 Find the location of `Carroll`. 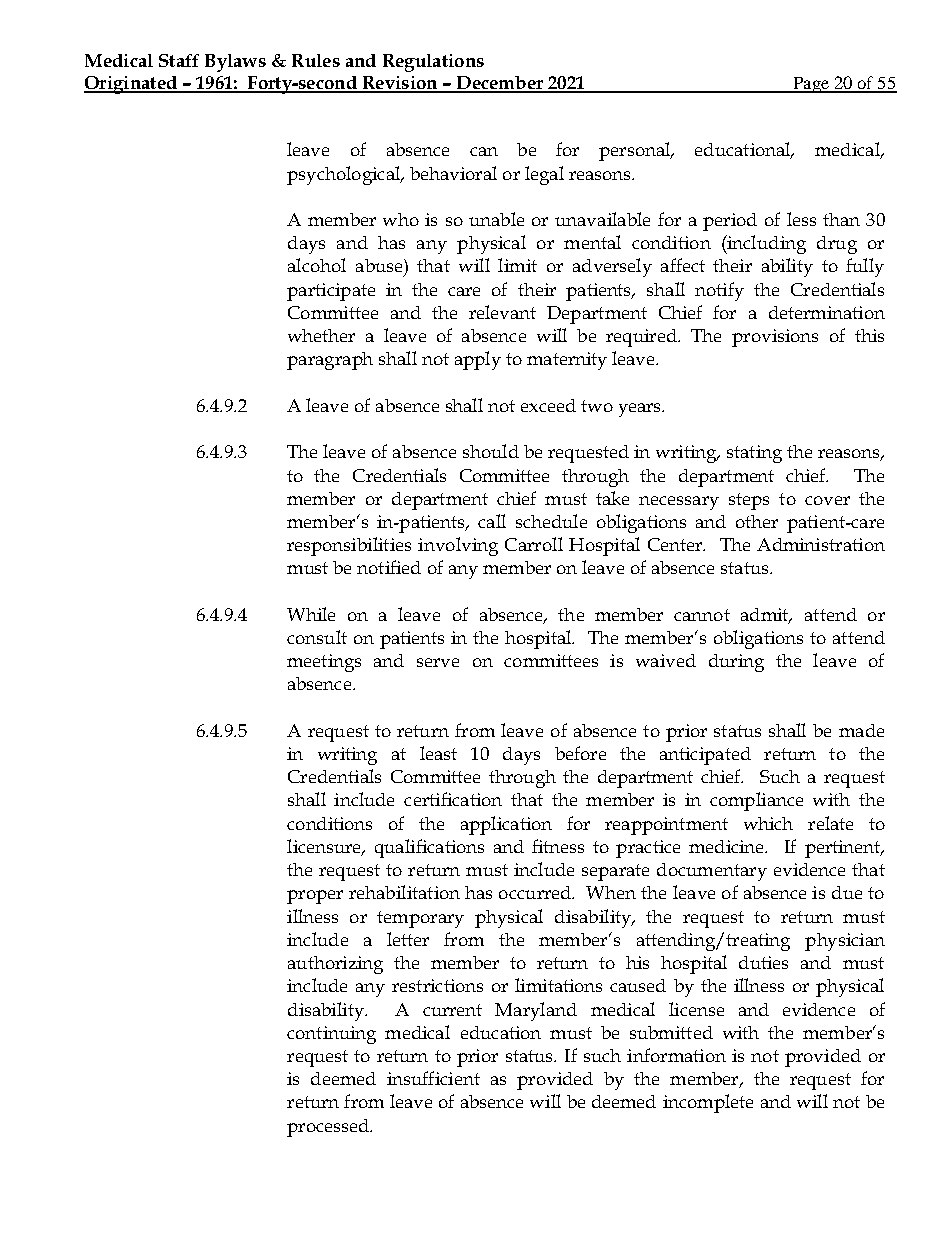

Carroll is located at coordinates (534, 544).
